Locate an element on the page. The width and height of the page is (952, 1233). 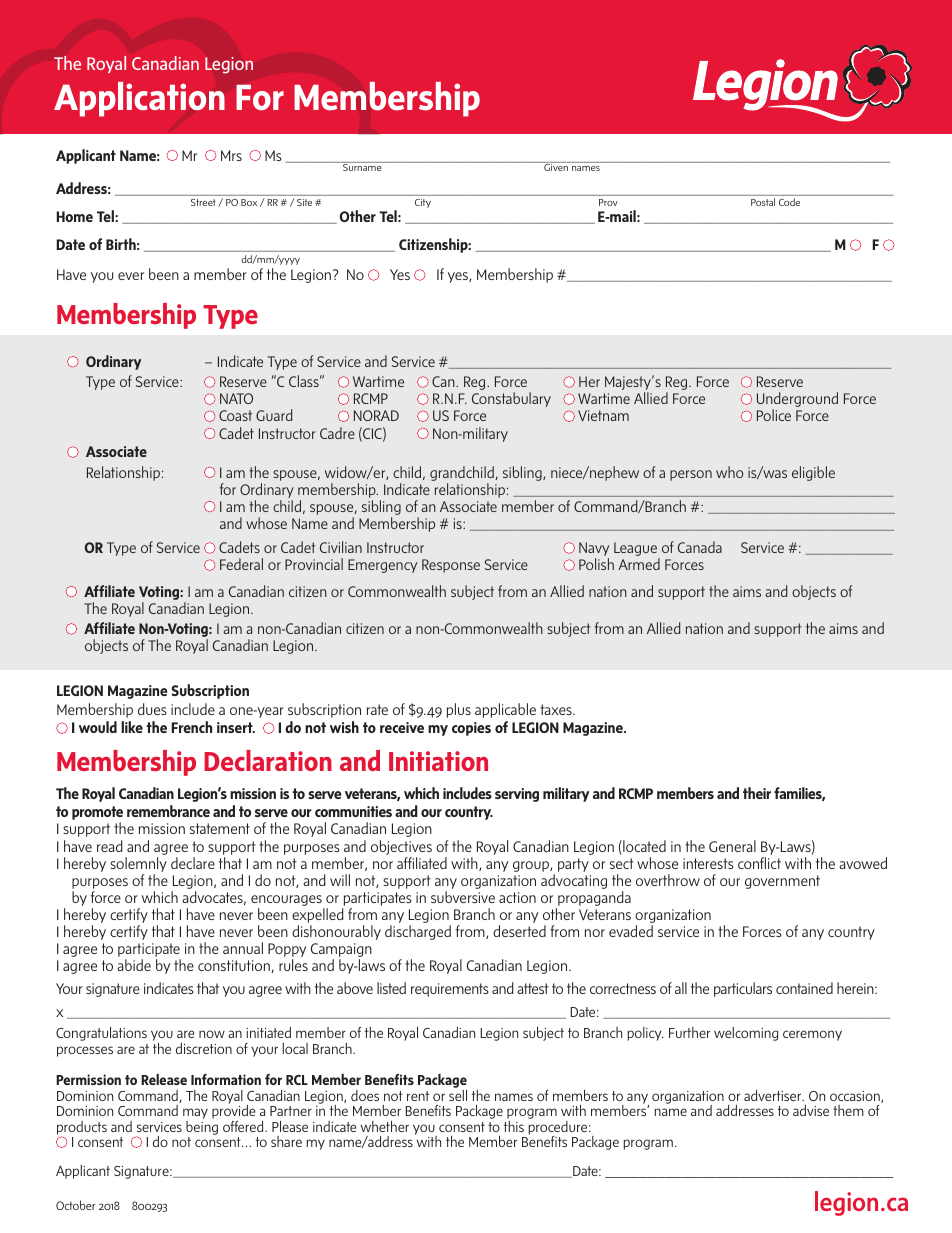
City is located at coordinates (423, 203).
